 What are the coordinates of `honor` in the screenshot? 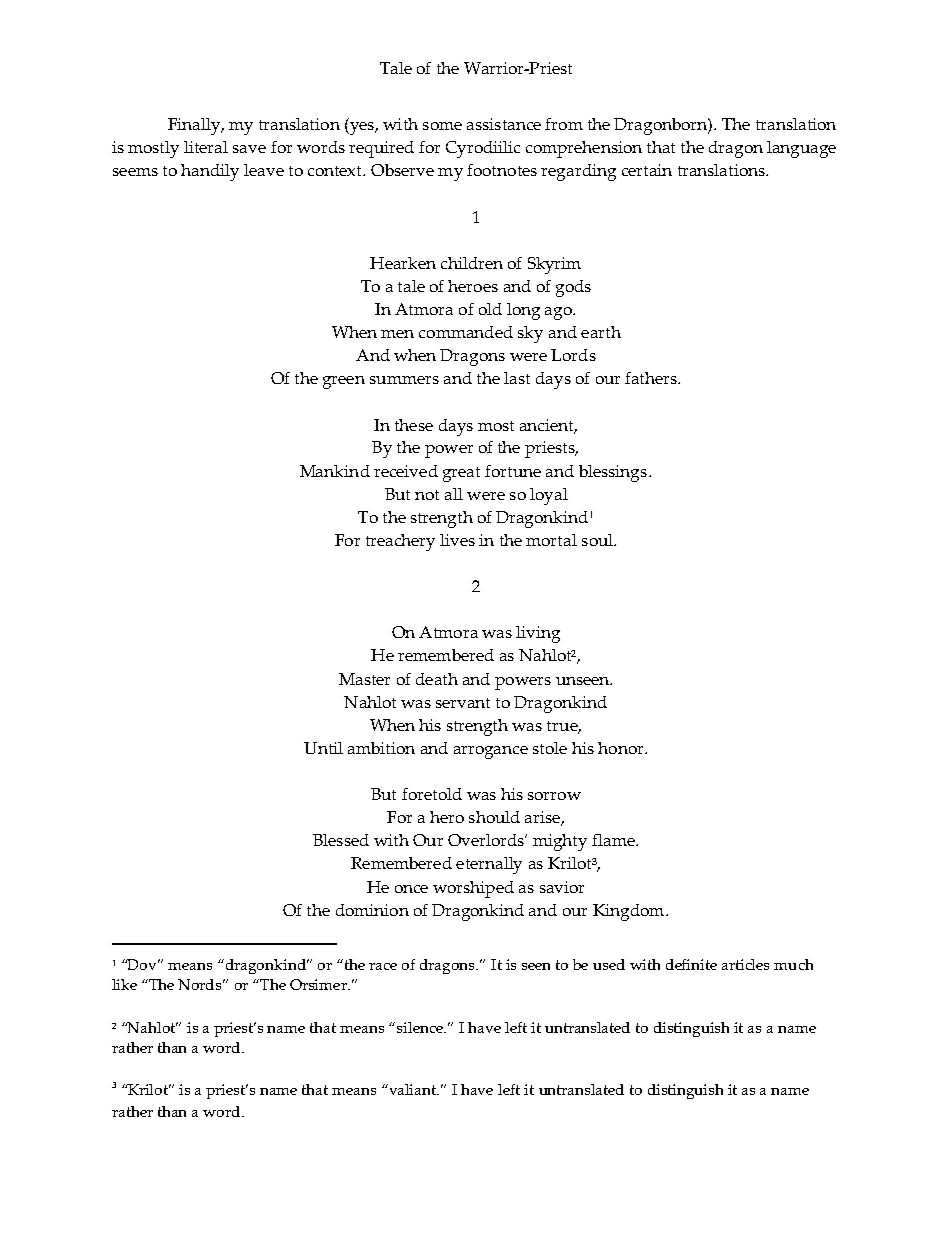 It's located at (622, 748).
